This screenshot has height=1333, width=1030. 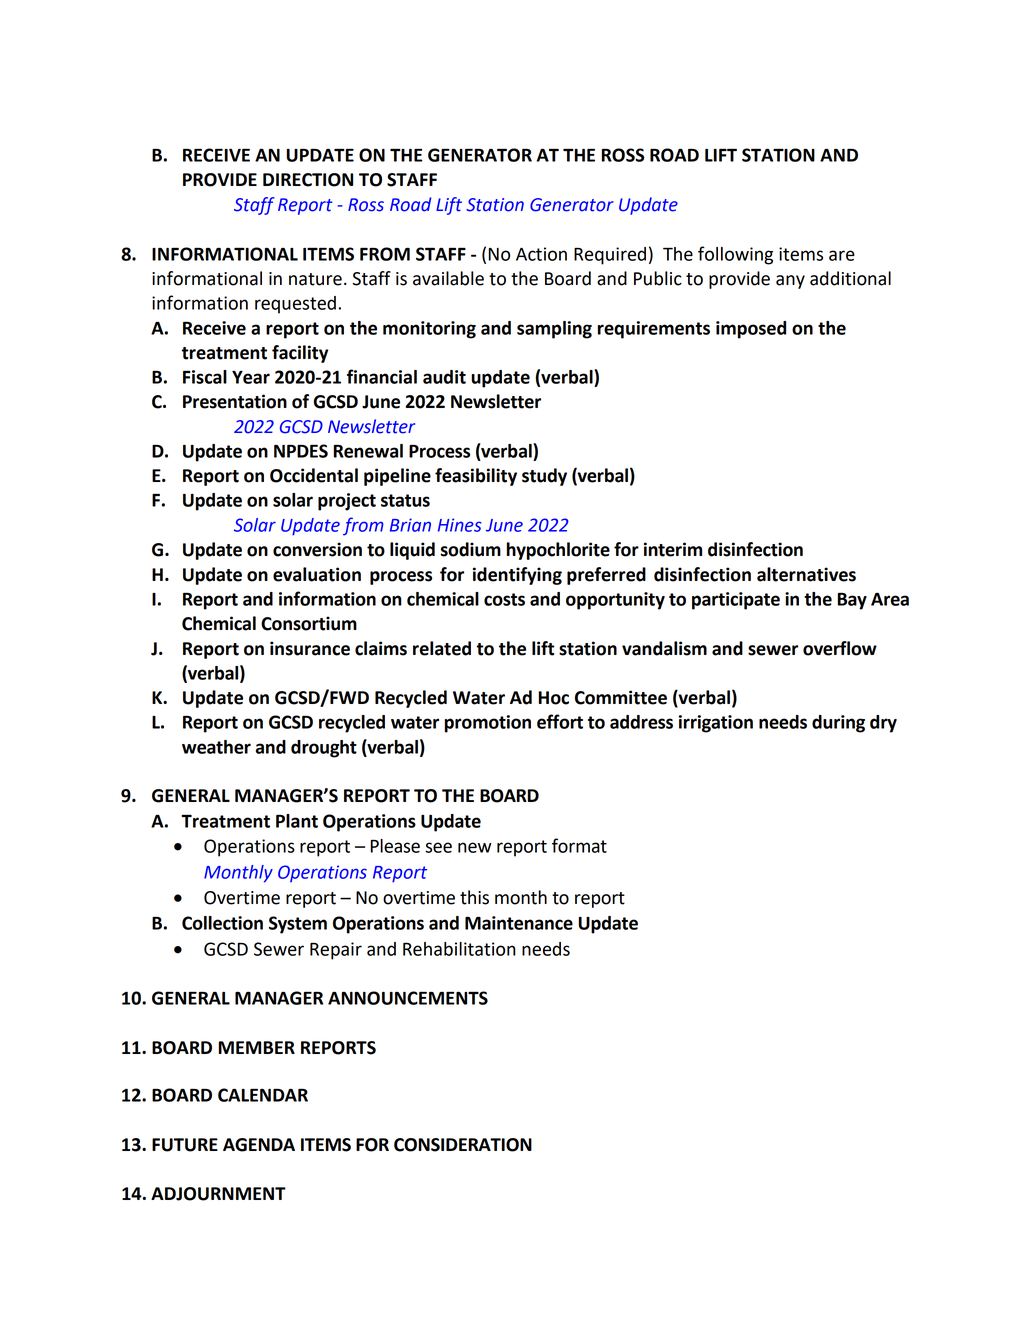 What do you see at coordinates (297, 821) in the screenshot?
I see `Plant` at bounding box center [297, 821].
